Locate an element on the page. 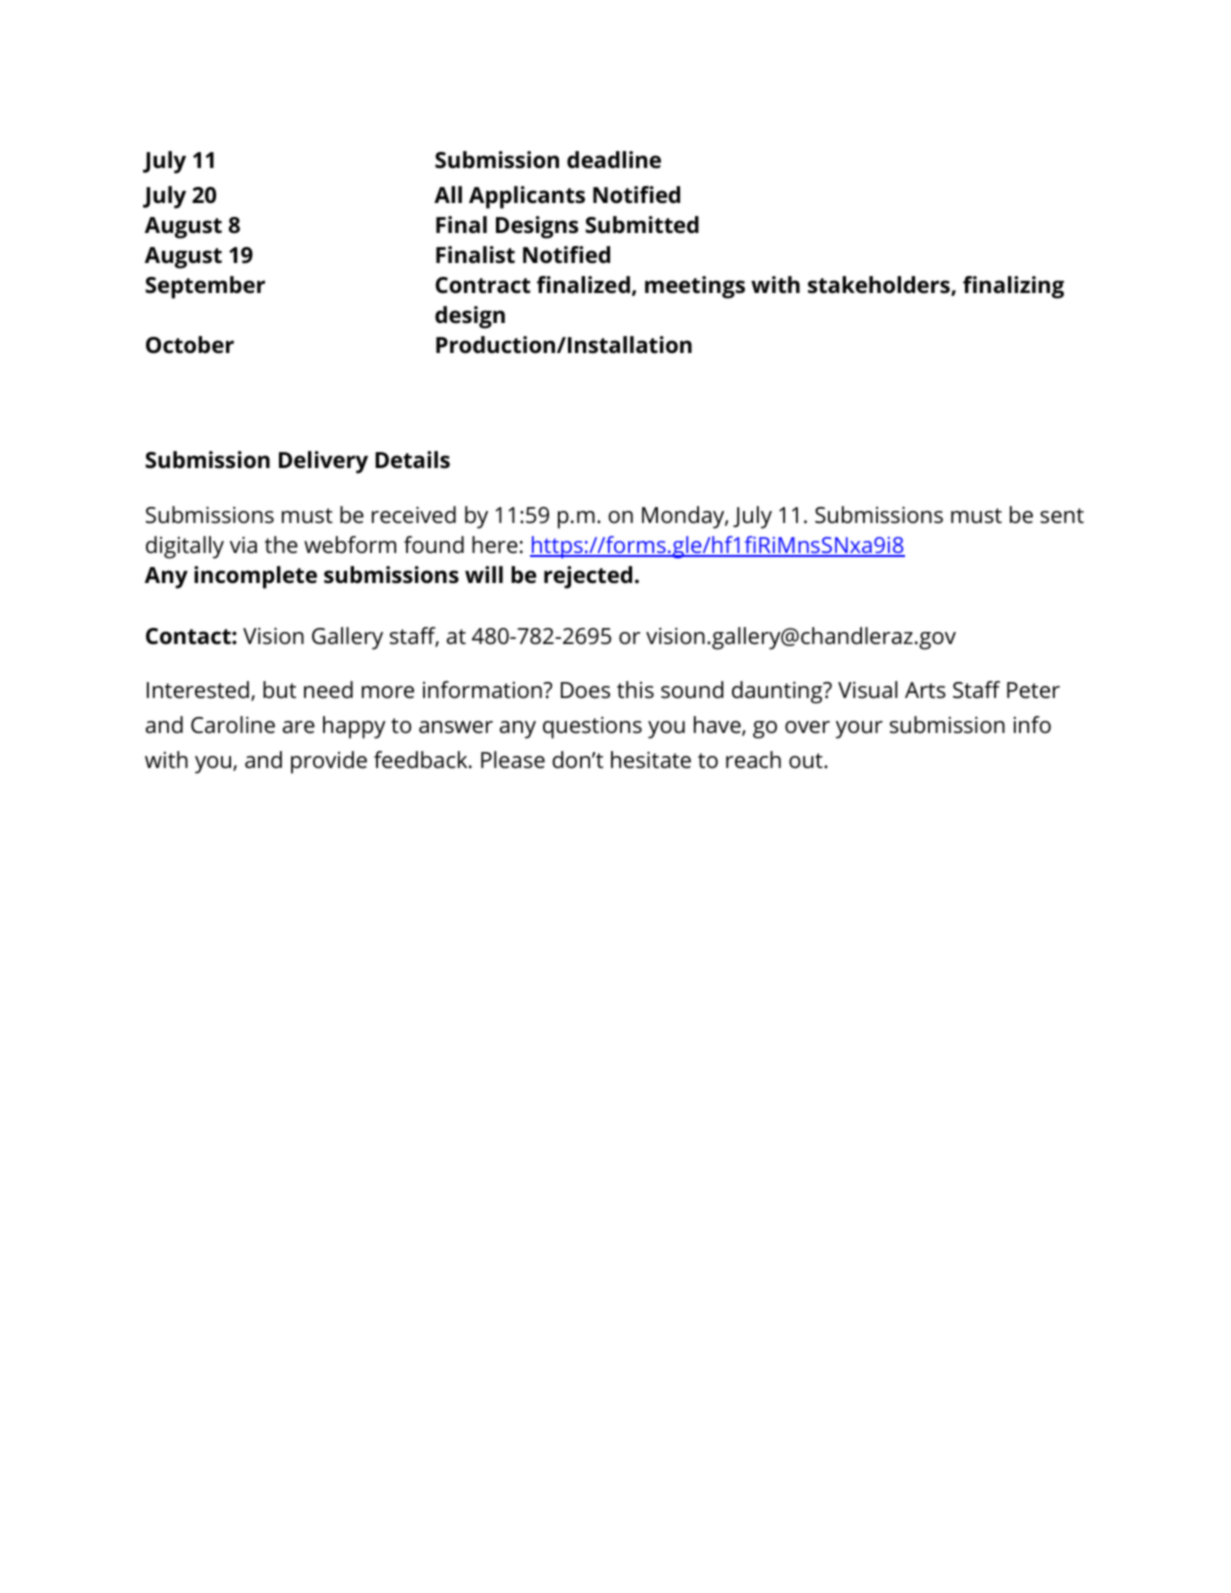 The image size is (1231, 1593). are is located at coordinates (299, 727).
